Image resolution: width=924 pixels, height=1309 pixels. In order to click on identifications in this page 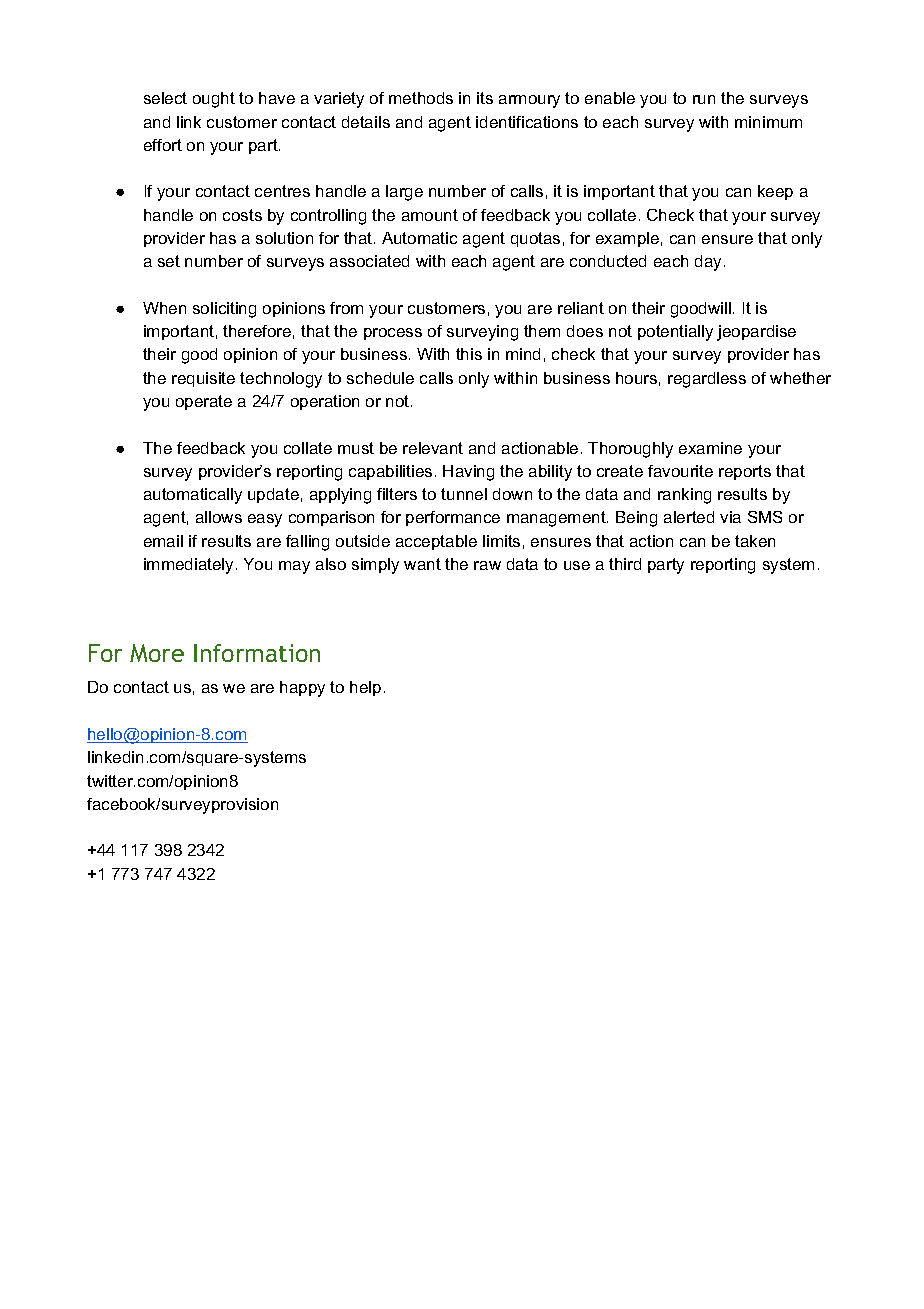, I will do `click(527, 122)`.
